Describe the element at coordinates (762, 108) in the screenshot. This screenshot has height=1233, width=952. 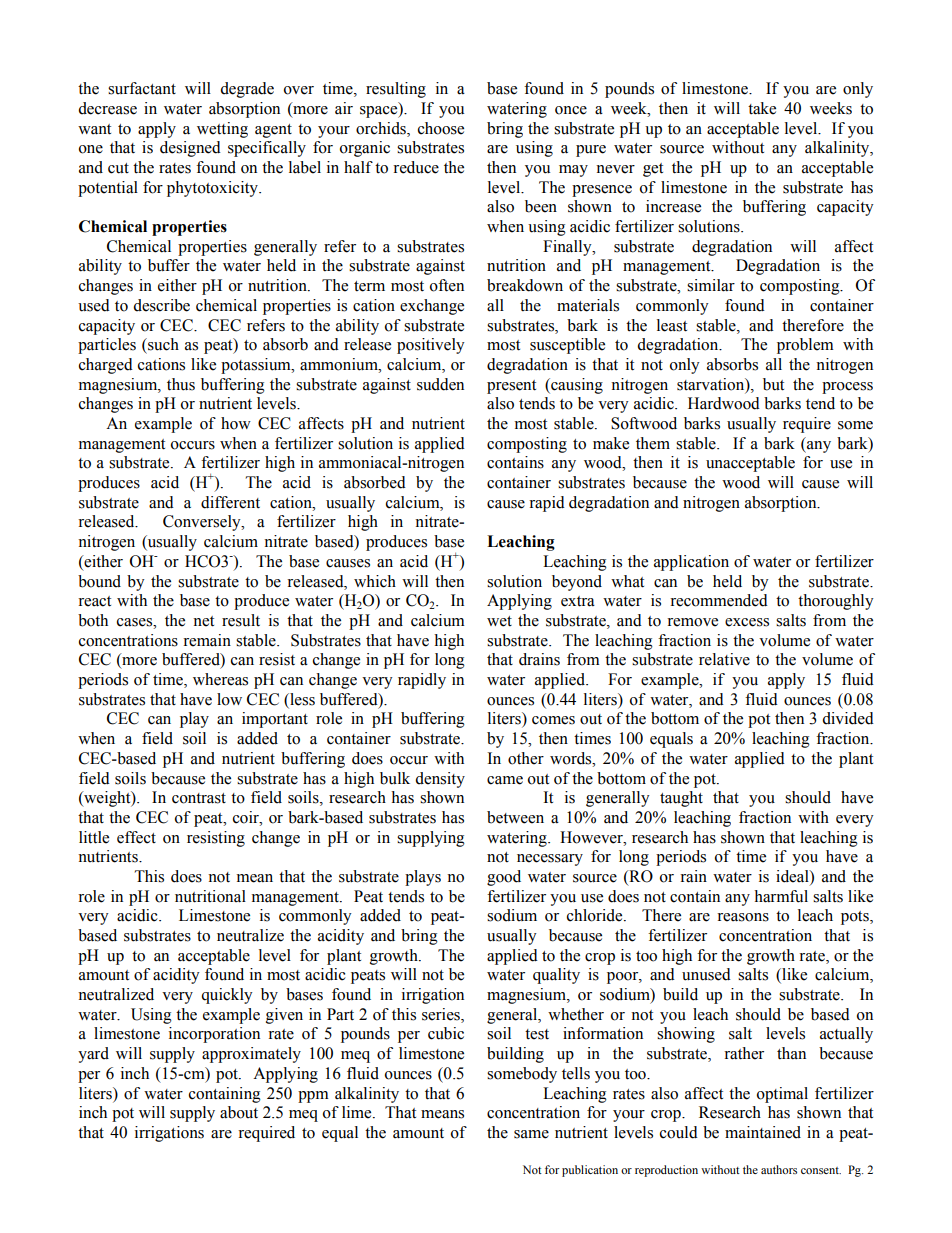
I see `take` at that location.
